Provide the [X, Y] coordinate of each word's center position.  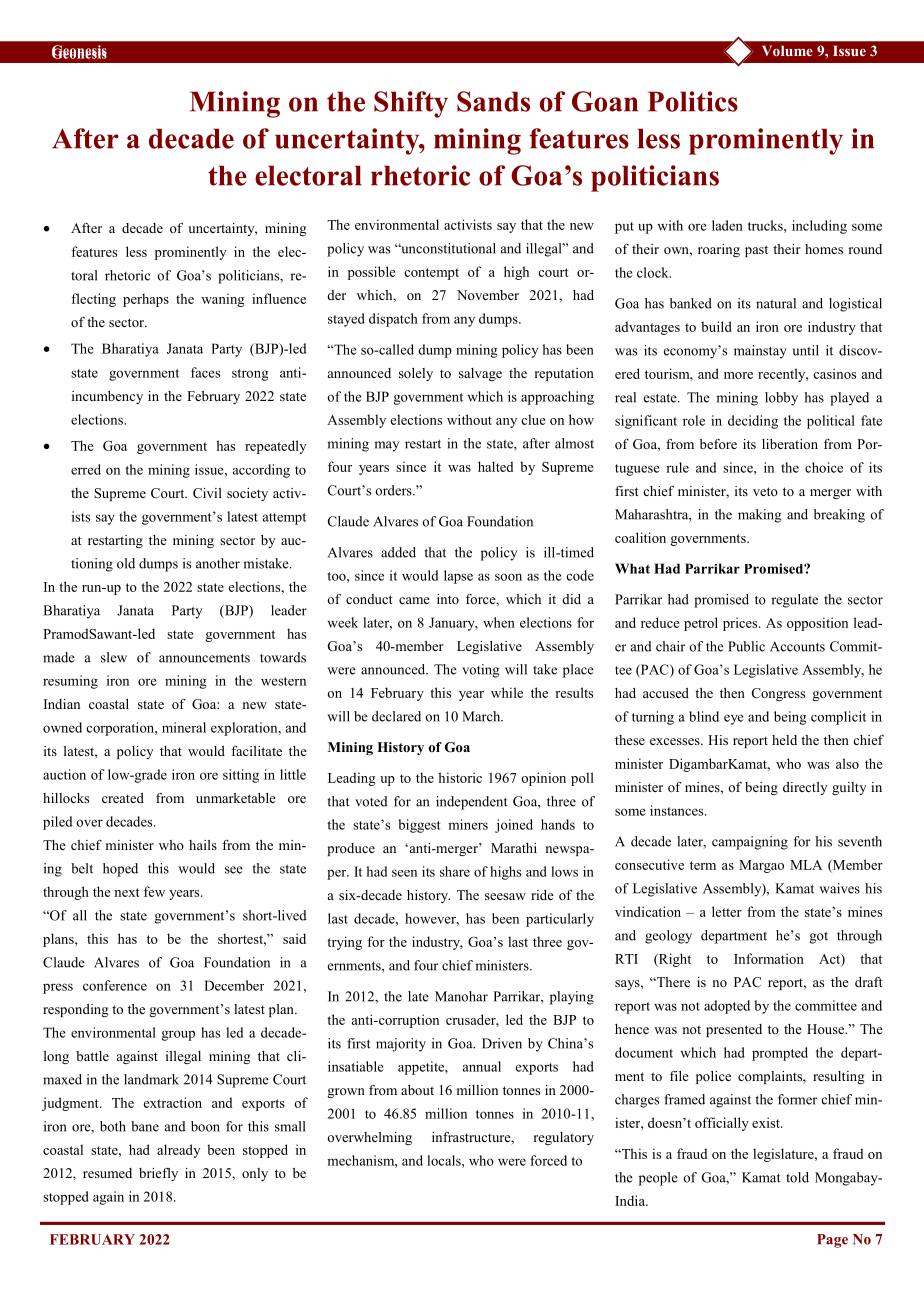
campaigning [750, 843]
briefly [158, 1174]
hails [203, 845]
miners [468, 824]
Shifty [411, 104]
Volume [787, 50]
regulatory [564, 1138]
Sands [493, 101]
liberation [790, 444]
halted [495, 466]
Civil [207, 493]
